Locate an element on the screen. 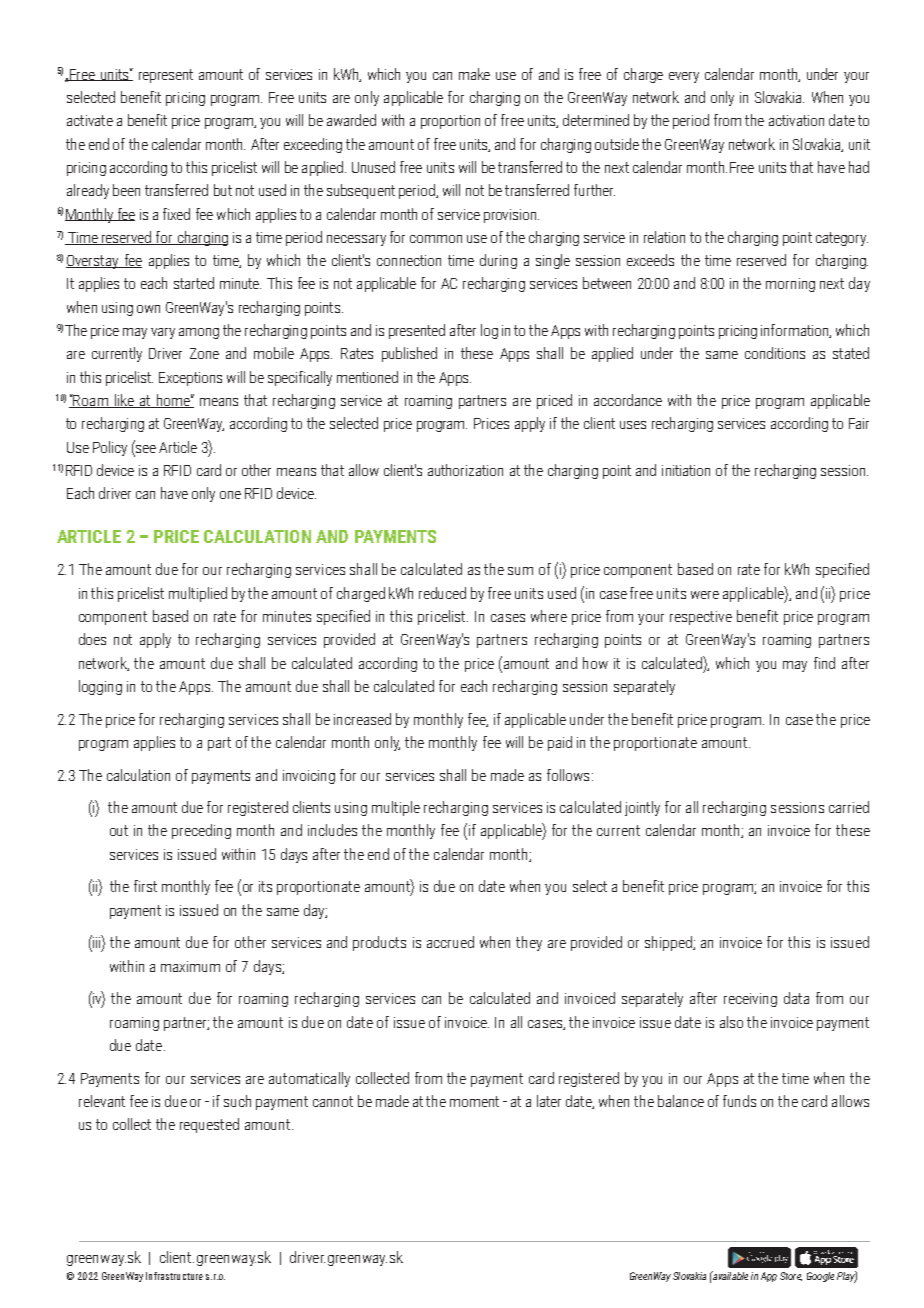 The width and height of the screenshot is (924, 1308). Policy is located at coordinates (110, 448).
